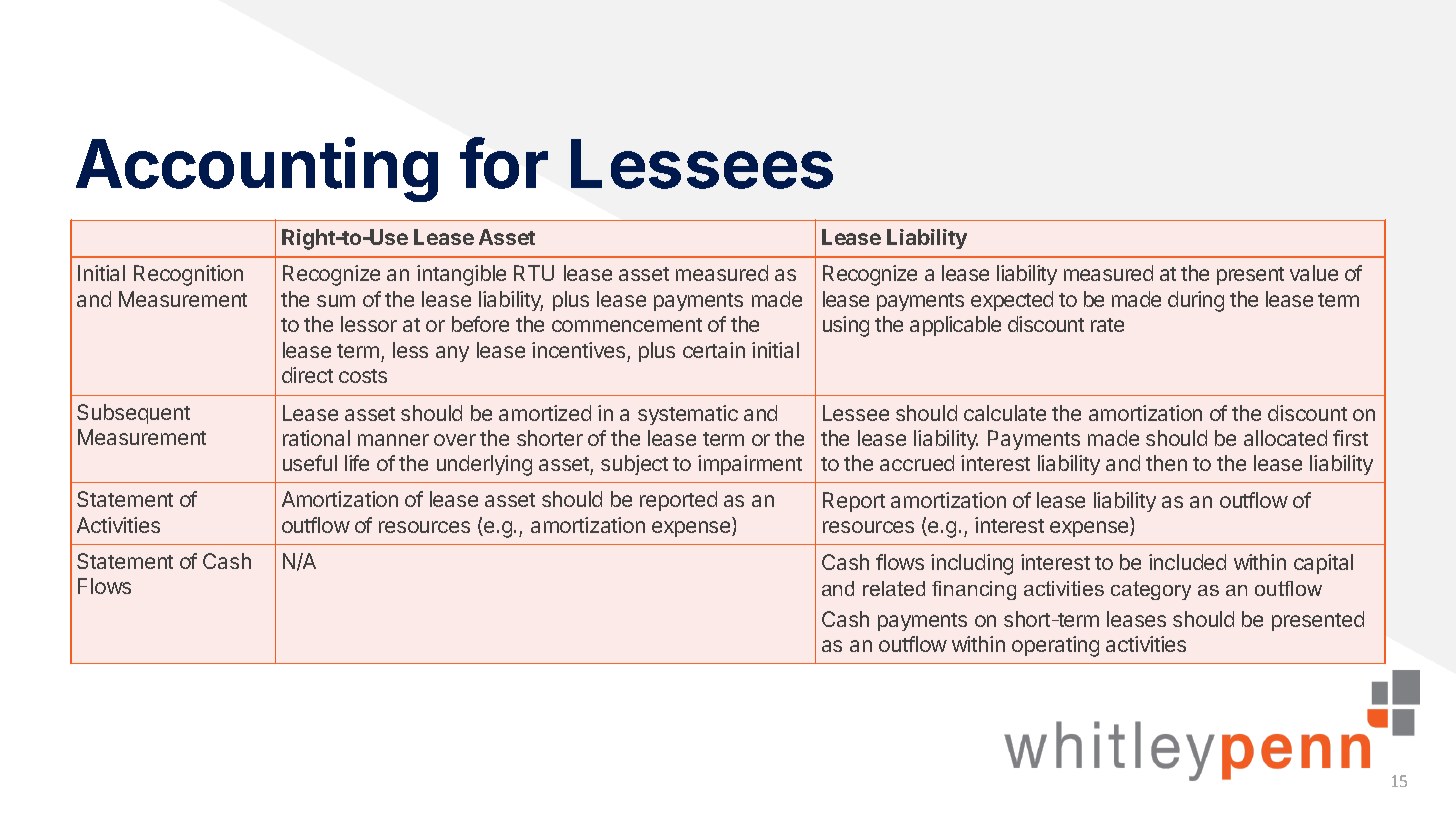 This image has height=819, width=1456. What do you see at coordinates (894, 588) in the image?
I see `related` at bounding box center [894, 588].
